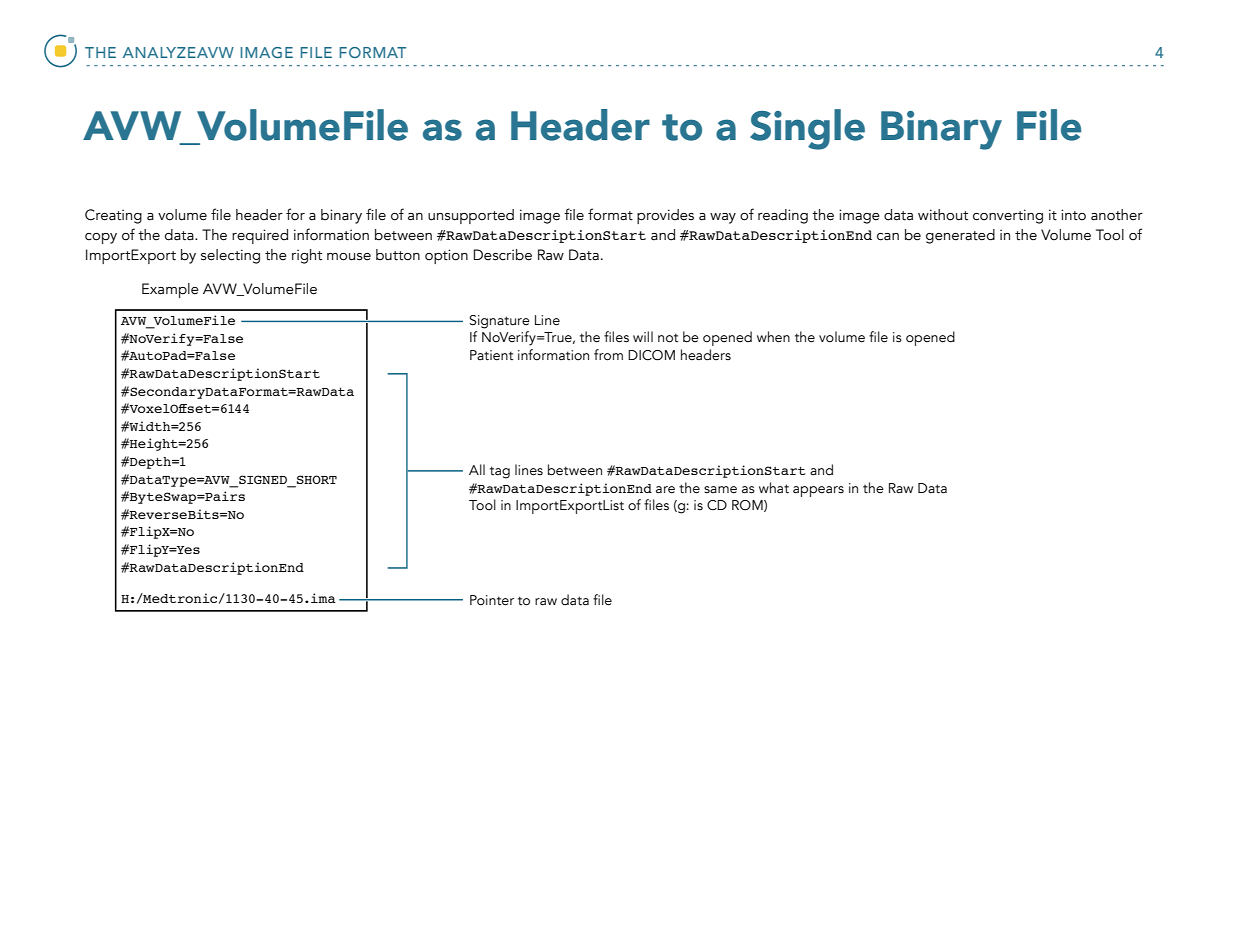 The width and height of the image is (1233, 952). What do you see at coordinates (113, 216) in the image?
I see `Creating` at bounding box center [113, 216].
